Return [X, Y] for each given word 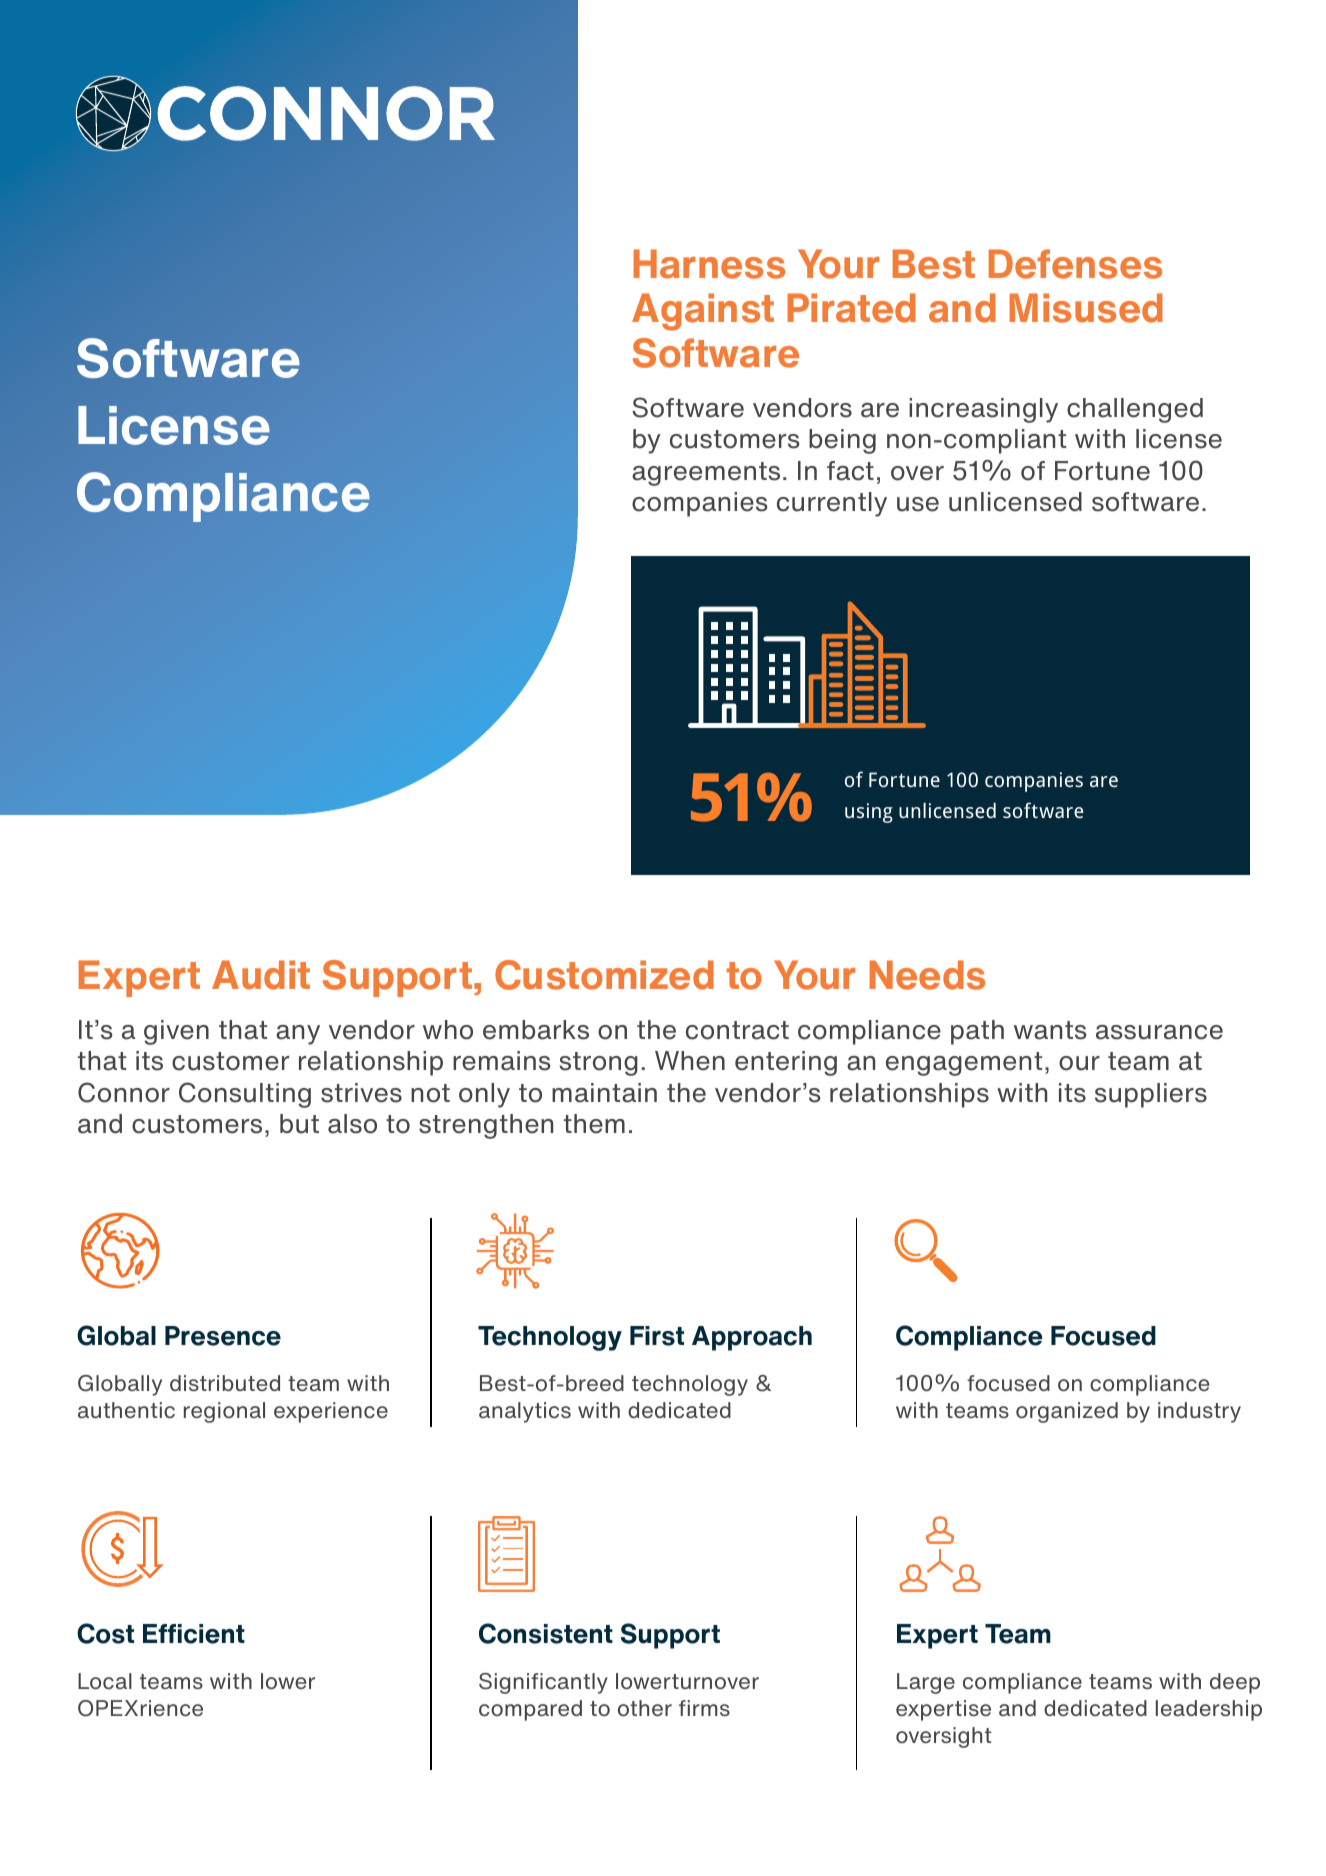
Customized [604, 975]
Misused [1086, 308]
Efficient [194, 1634]
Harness [709, 264]
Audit [261, 975]
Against [703, 312]
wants [1050, 1030]
